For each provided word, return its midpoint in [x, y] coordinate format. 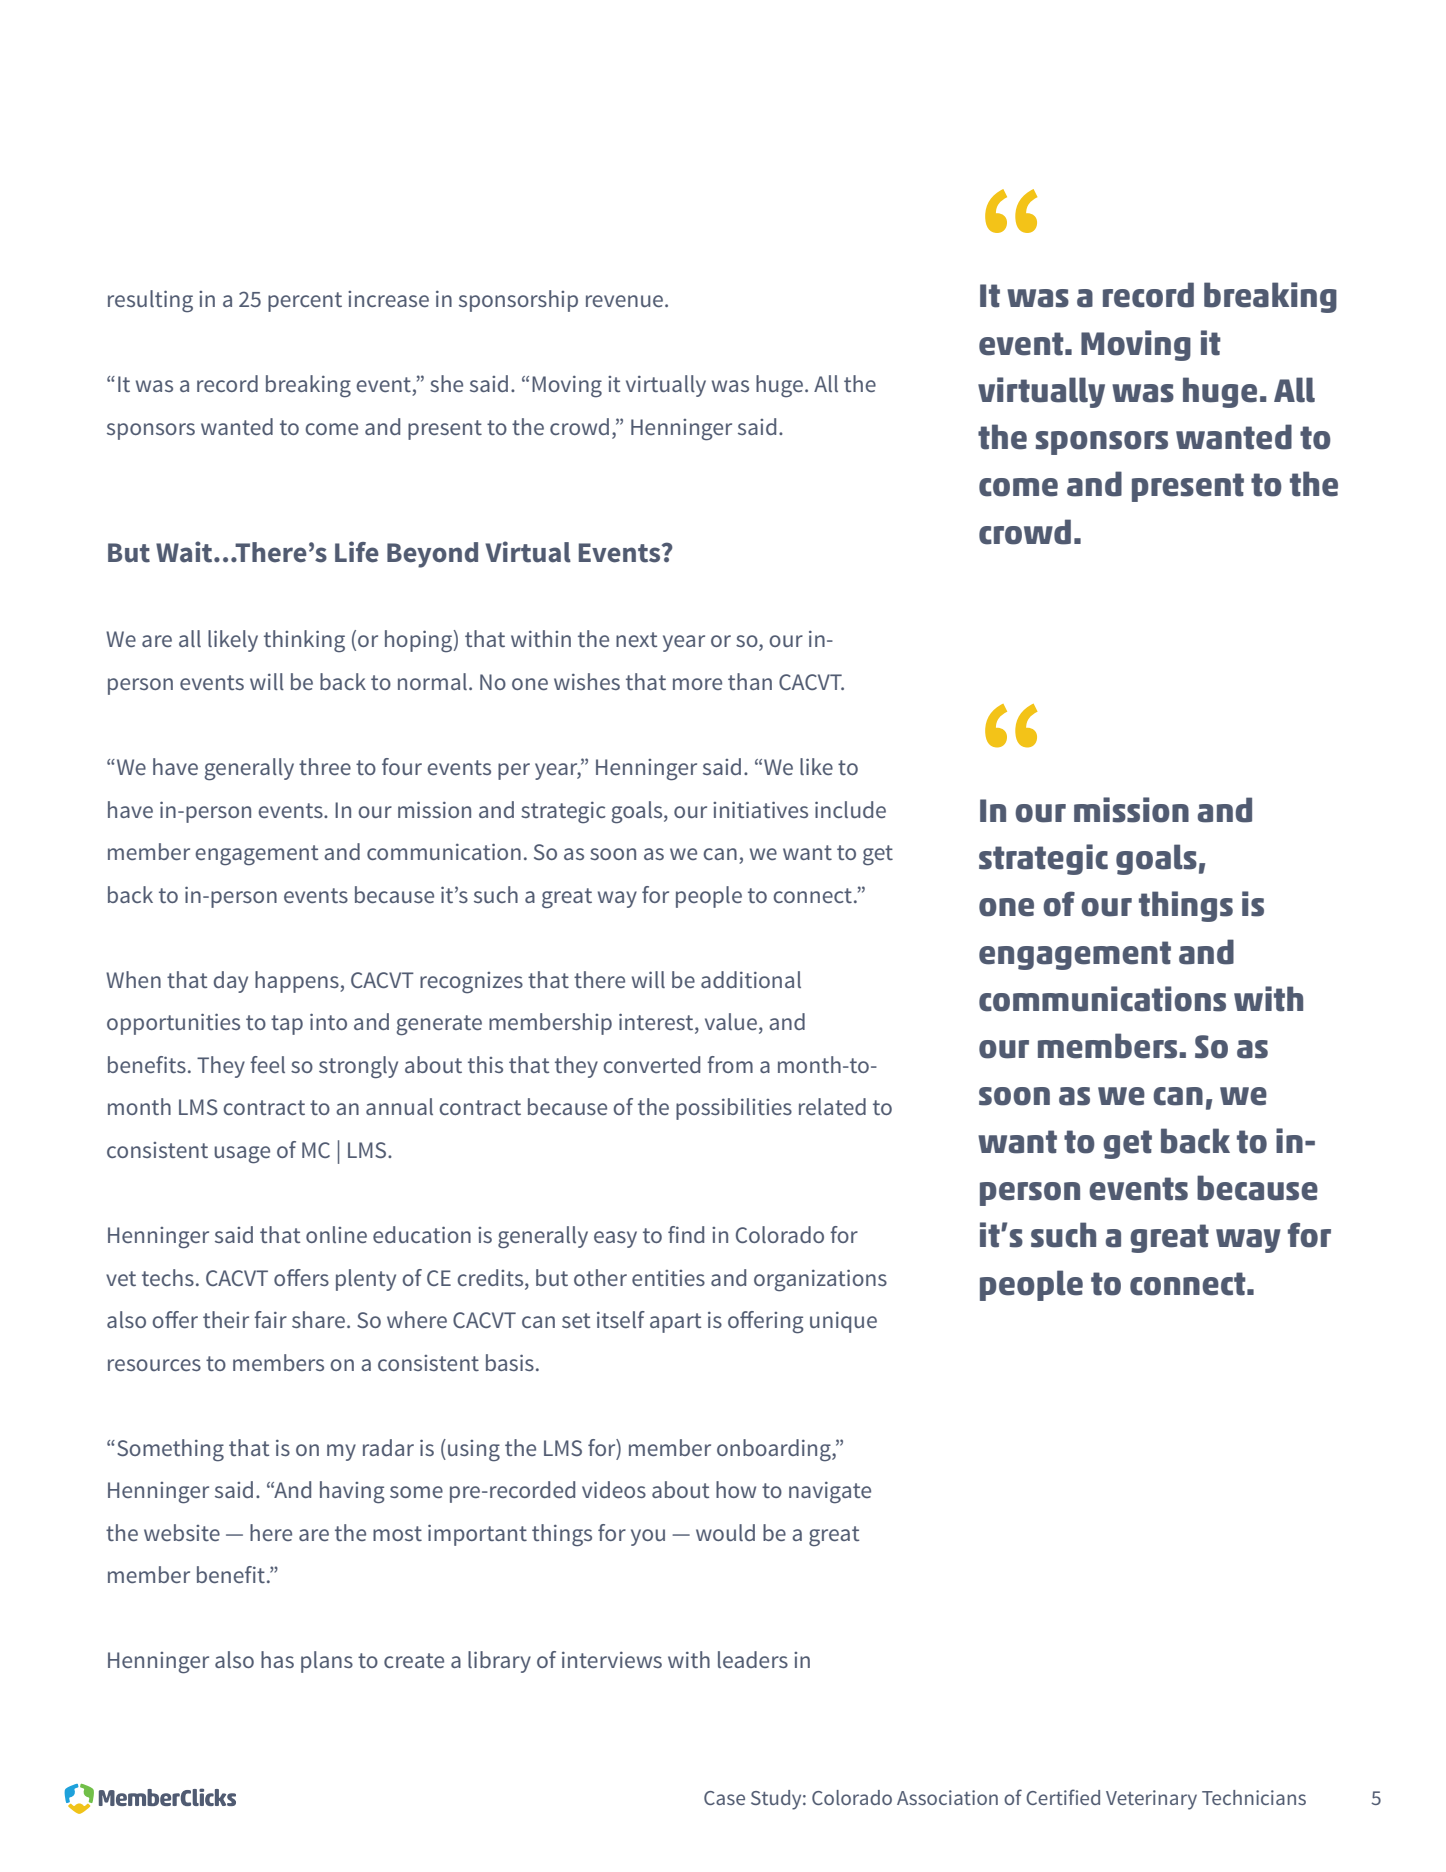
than [750, 681]
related [832, 1106]
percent [305, 302]
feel [267, 1064]
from [730, 1064]
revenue [626, 301]
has [277, 1659]
